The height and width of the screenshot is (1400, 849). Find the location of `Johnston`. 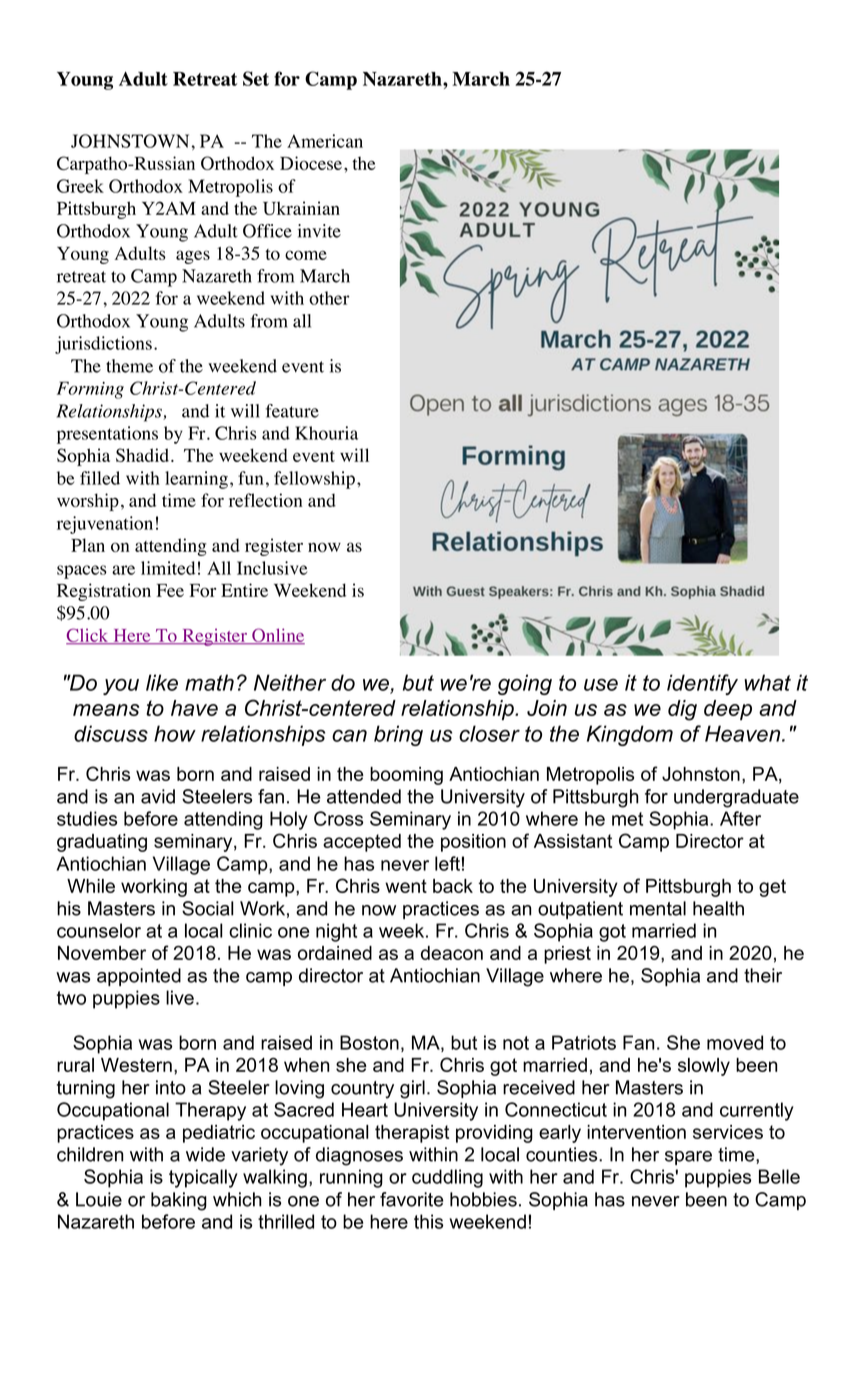

Johnston is located at coordinates (701, 774).
